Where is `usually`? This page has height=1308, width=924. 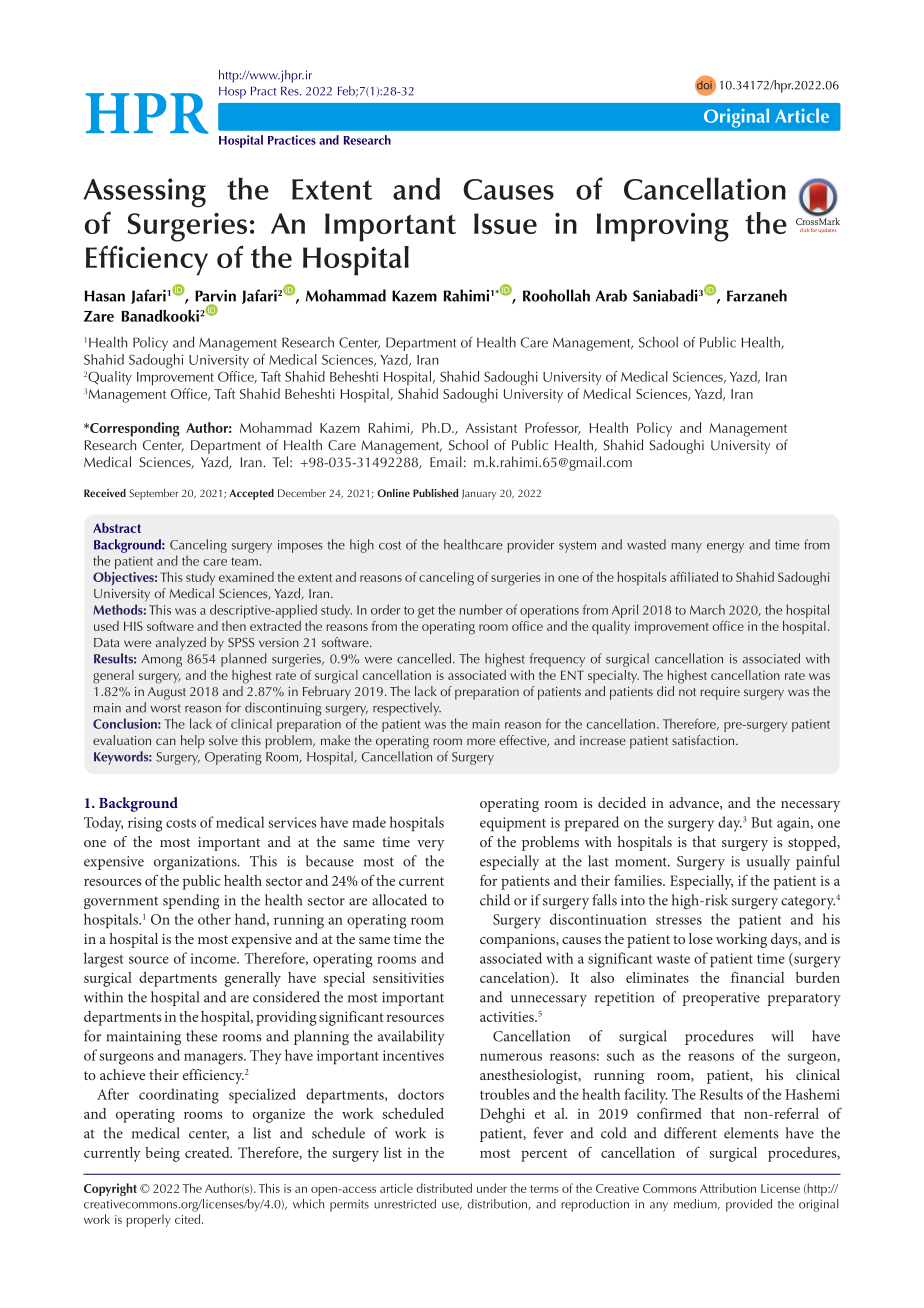 usually is located at coordinates (768, 862).
